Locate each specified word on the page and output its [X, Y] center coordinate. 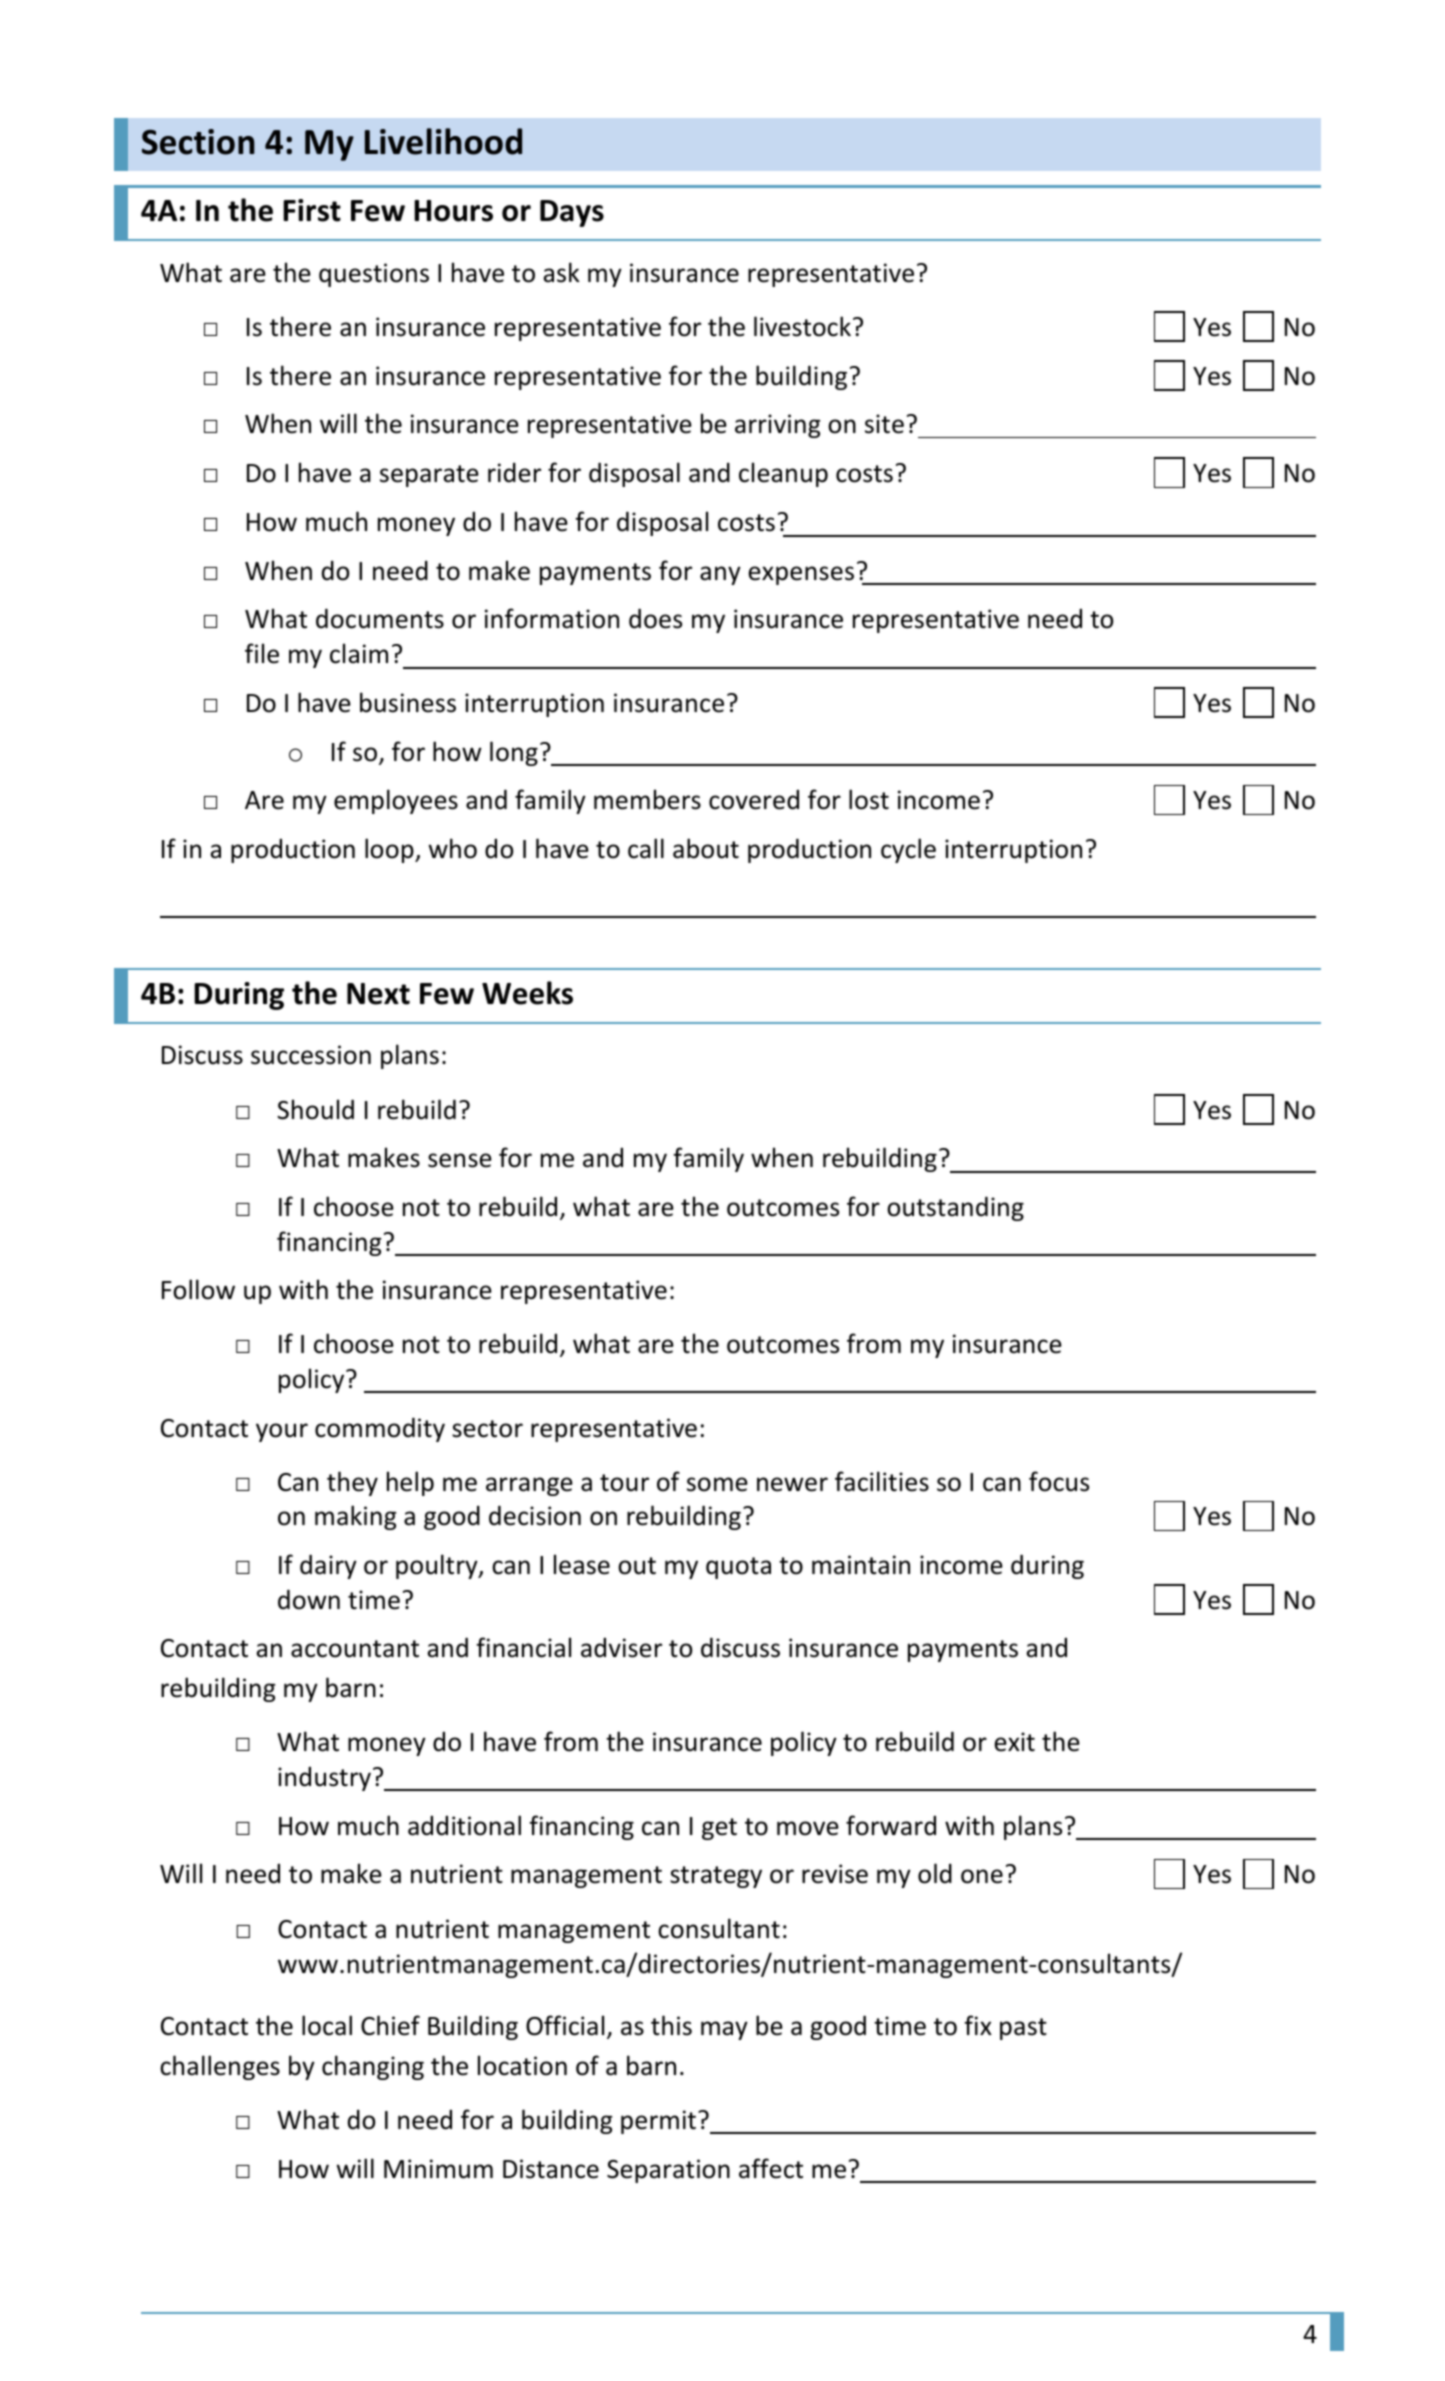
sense [460, 1160]
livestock [802, 326]
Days [572, 213]
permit [658, 2122]
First [312, 210]
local [327, 2025]
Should [315, 1109]
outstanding [955, 1208]
